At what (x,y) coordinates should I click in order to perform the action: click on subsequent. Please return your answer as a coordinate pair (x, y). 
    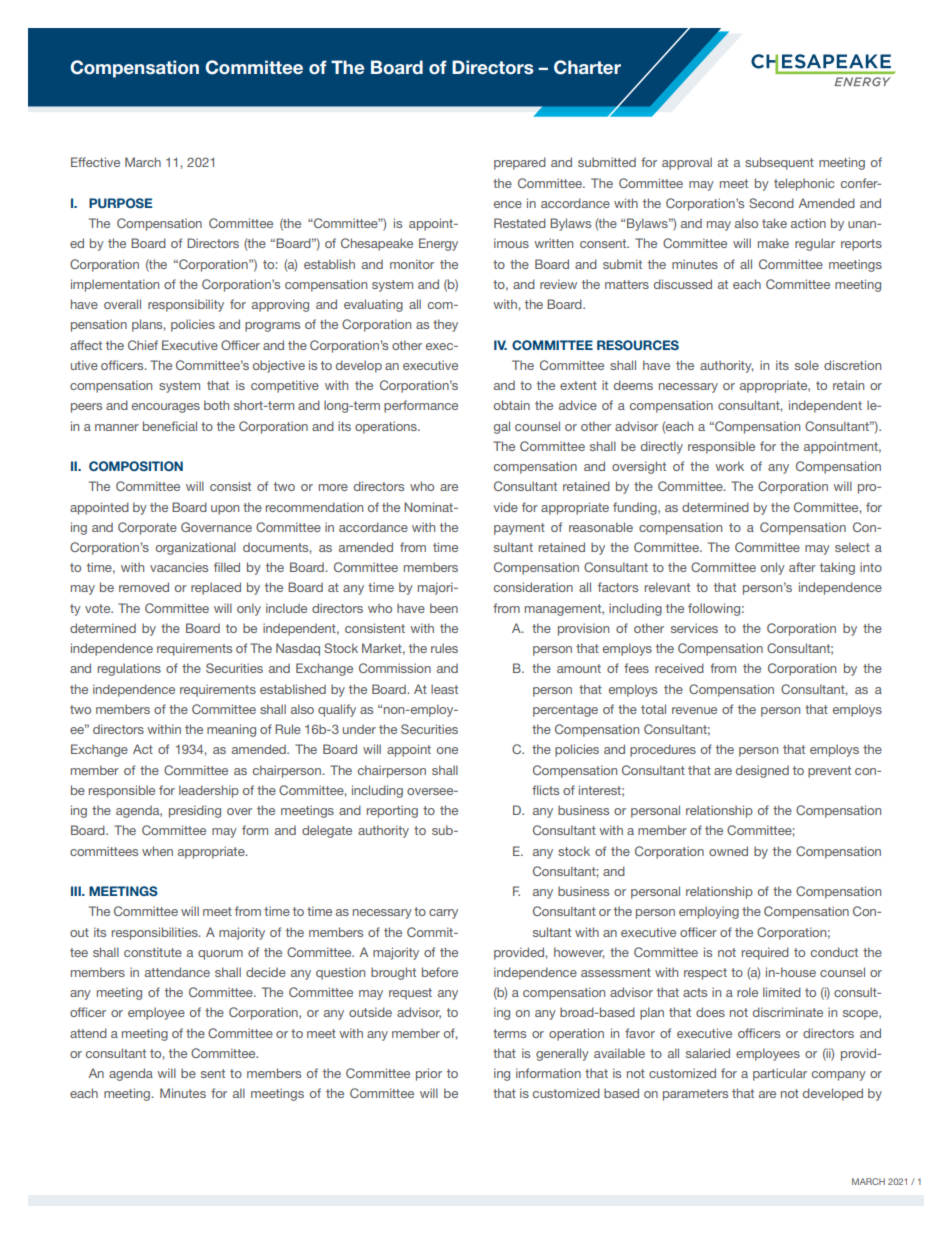
    Looking at the image, I should click on (779, 163).
